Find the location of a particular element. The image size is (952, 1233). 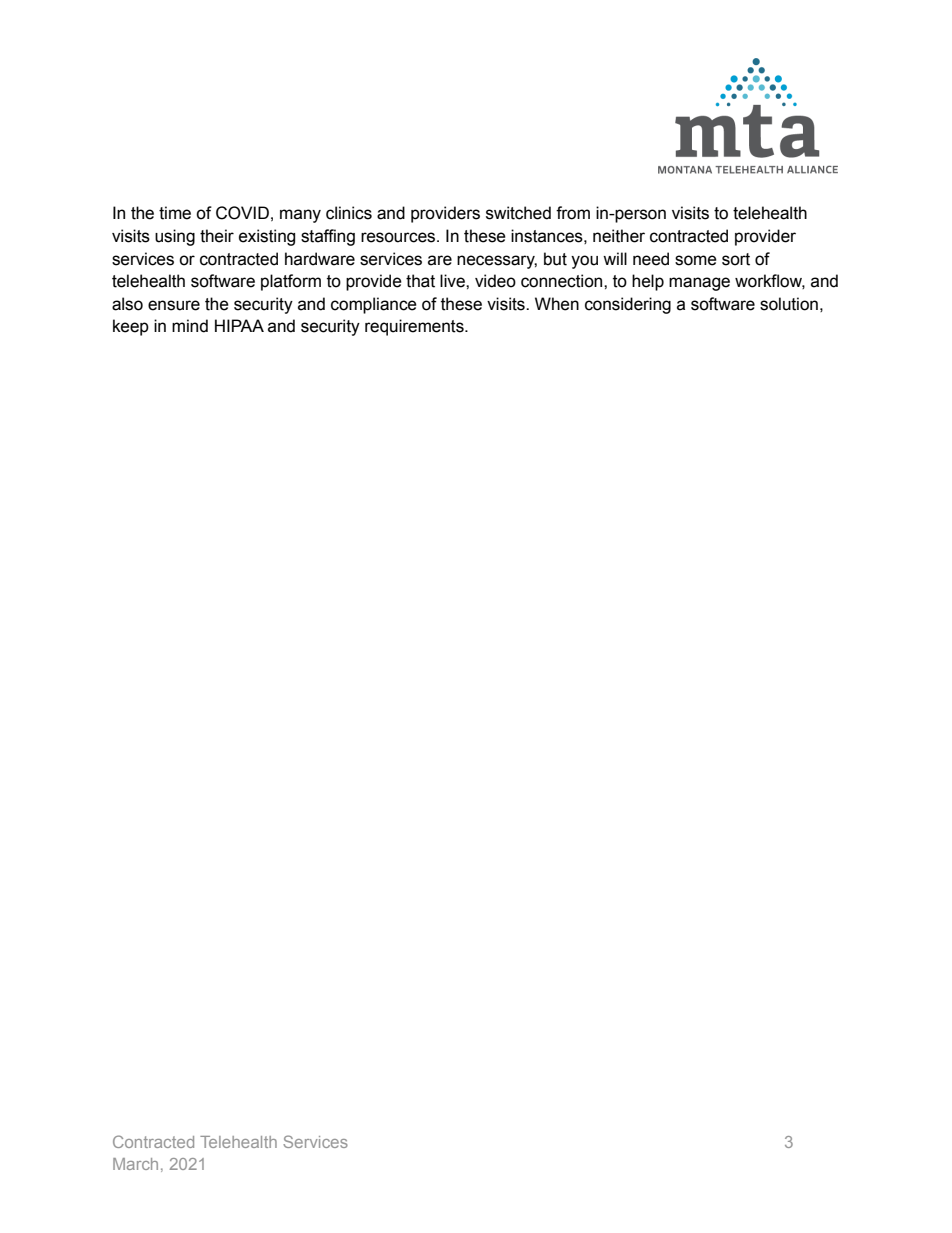

their is located at coordinates (217, 236).
